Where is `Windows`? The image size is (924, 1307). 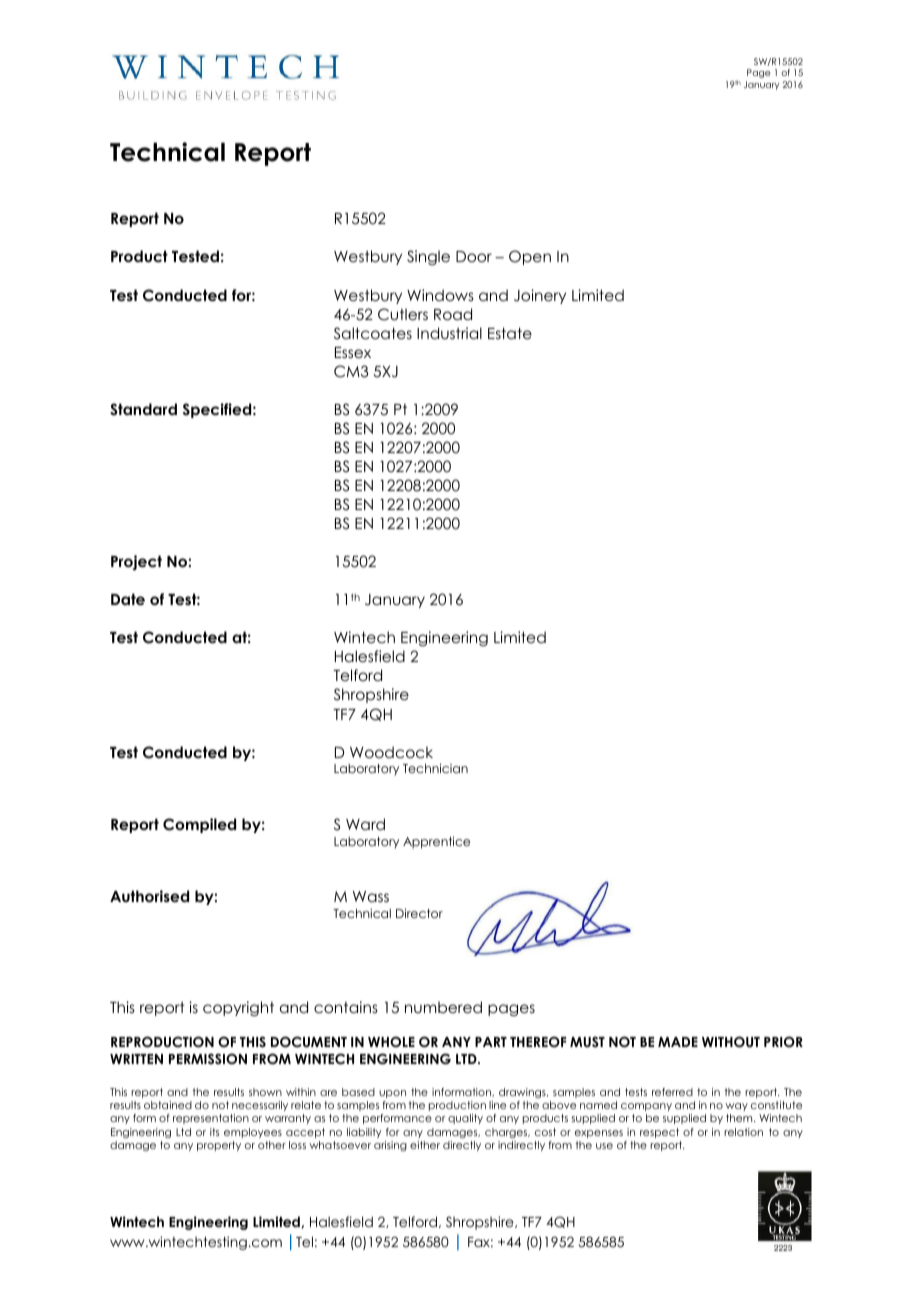
Windows is located at coordinates (440, 295).
